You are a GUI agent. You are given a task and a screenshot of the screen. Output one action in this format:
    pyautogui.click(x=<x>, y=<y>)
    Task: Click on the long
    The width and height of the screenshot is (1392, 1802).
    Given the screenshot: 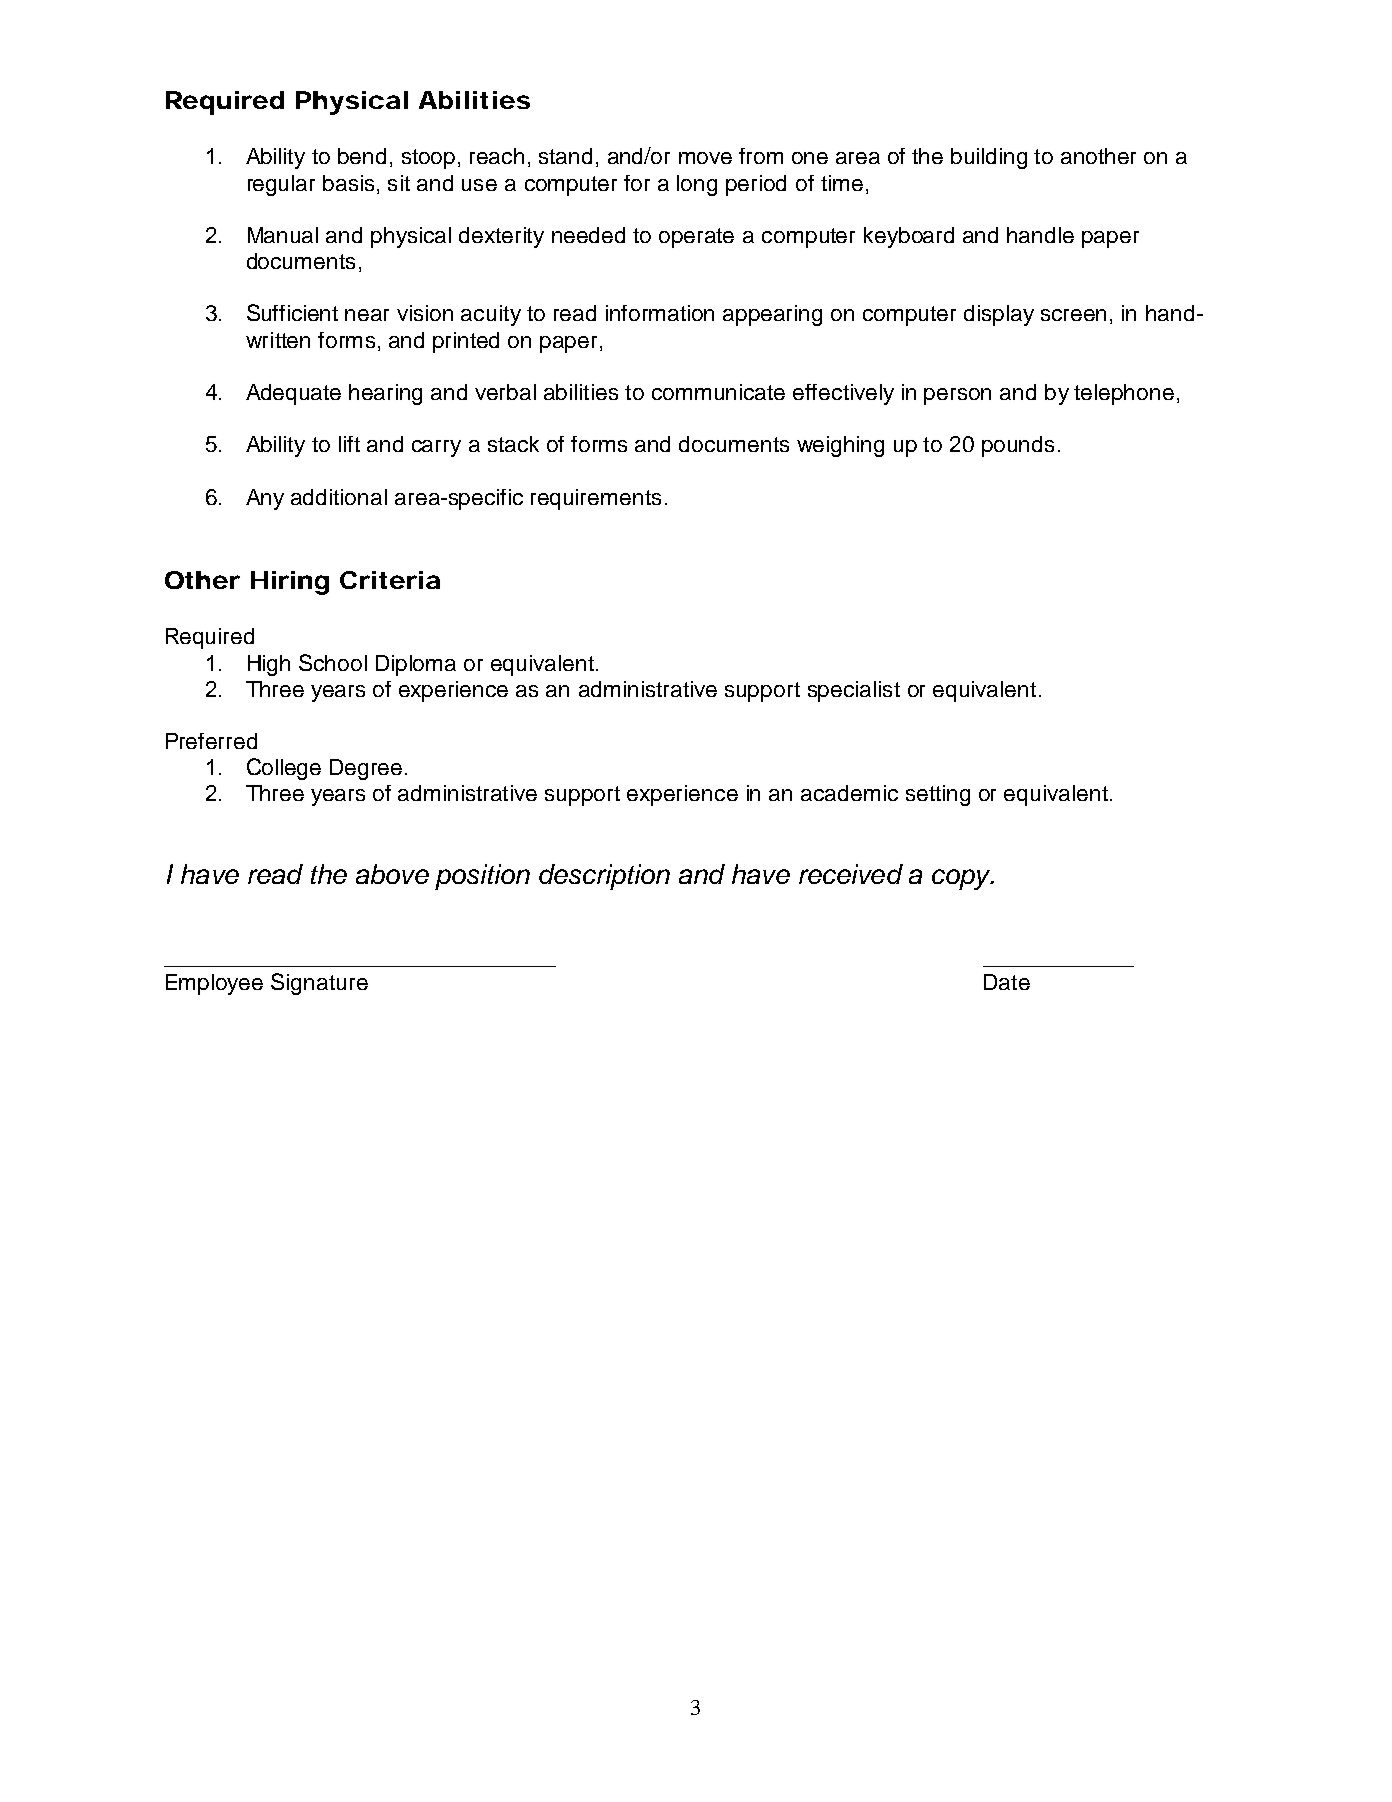 What is the action you would take?
    pyautogui.click(x=697, y=185)
